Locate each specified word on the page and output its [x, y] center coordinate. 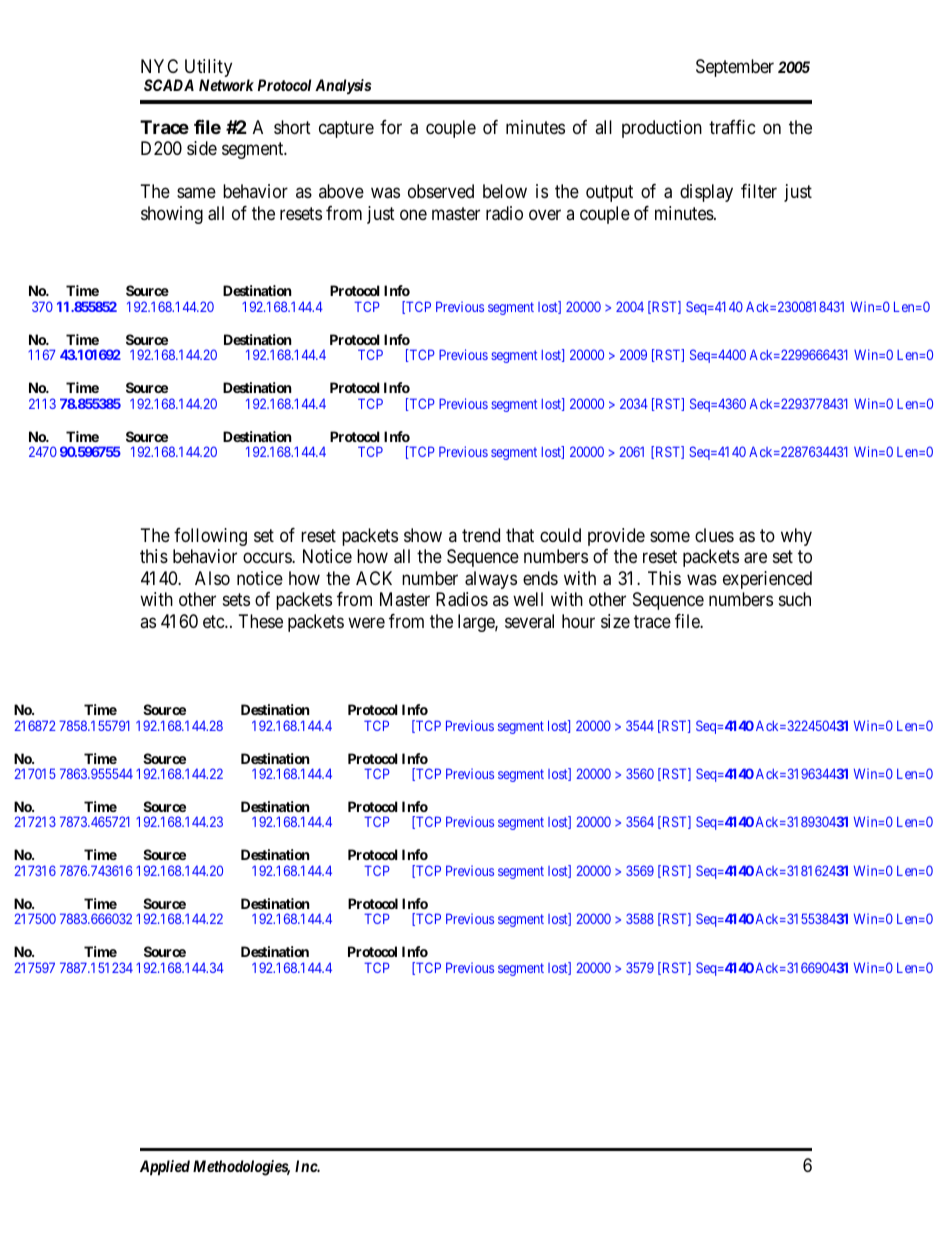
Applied [165, 1168]
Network [226, 85]
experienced [767, 580]
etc [214, 621]
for [391, 127]
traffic [732, 127]
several [529, 621]
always [491, 580]
